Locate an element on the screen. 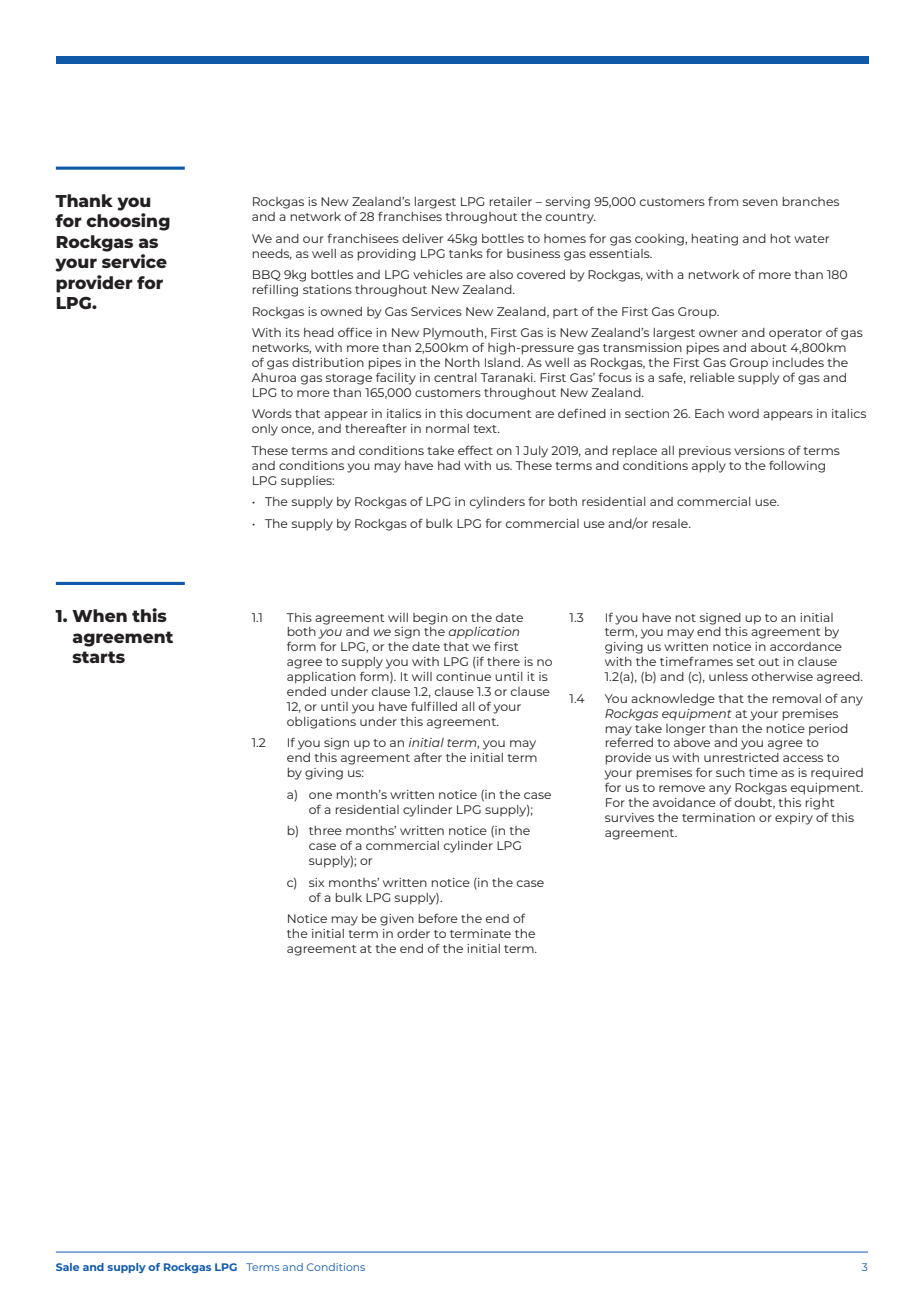 This screenshot has height=1308, width=924. given is located at coordinates (397, 920).
